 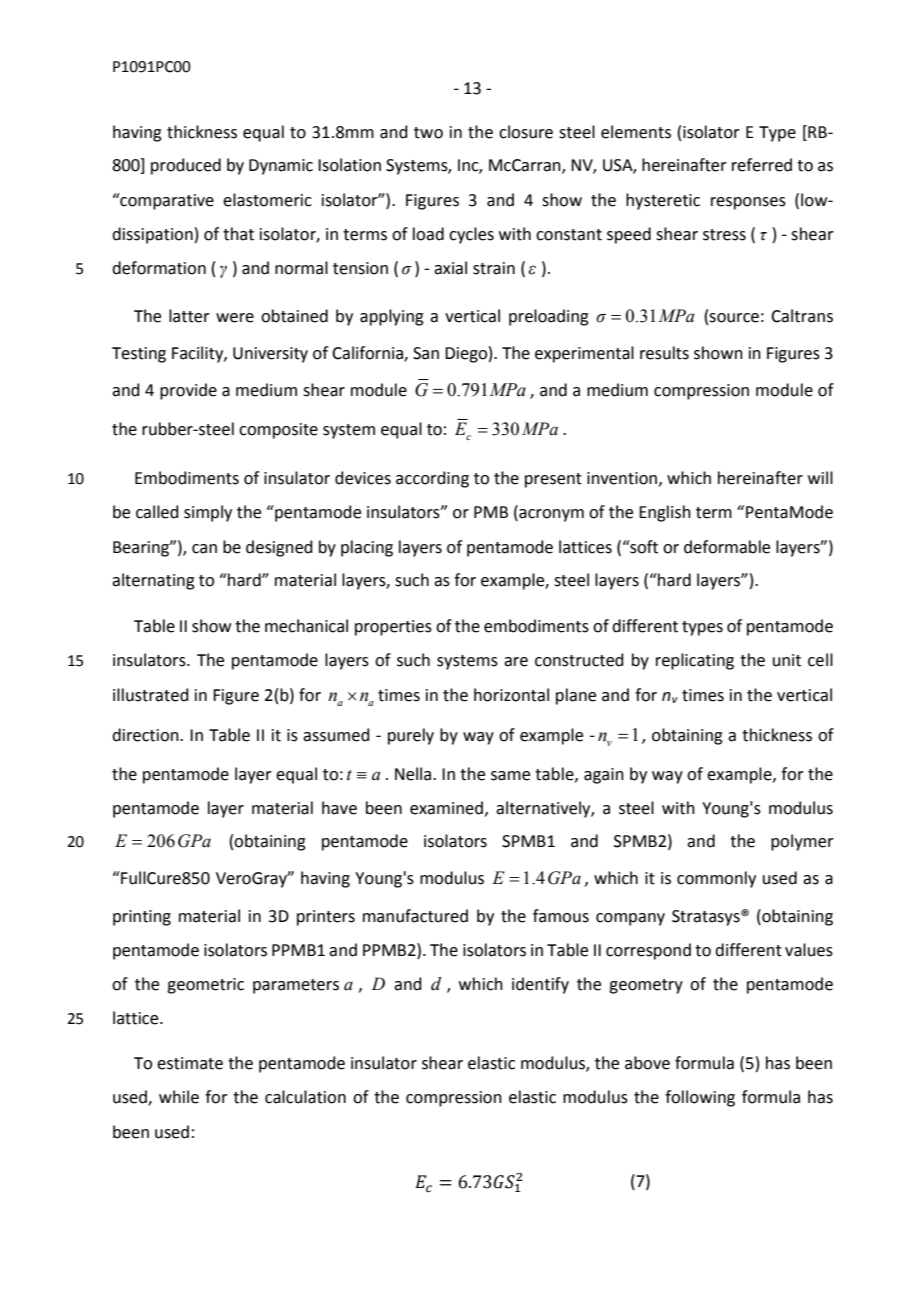 I want to click on referred, so click(x=762, y=165).
